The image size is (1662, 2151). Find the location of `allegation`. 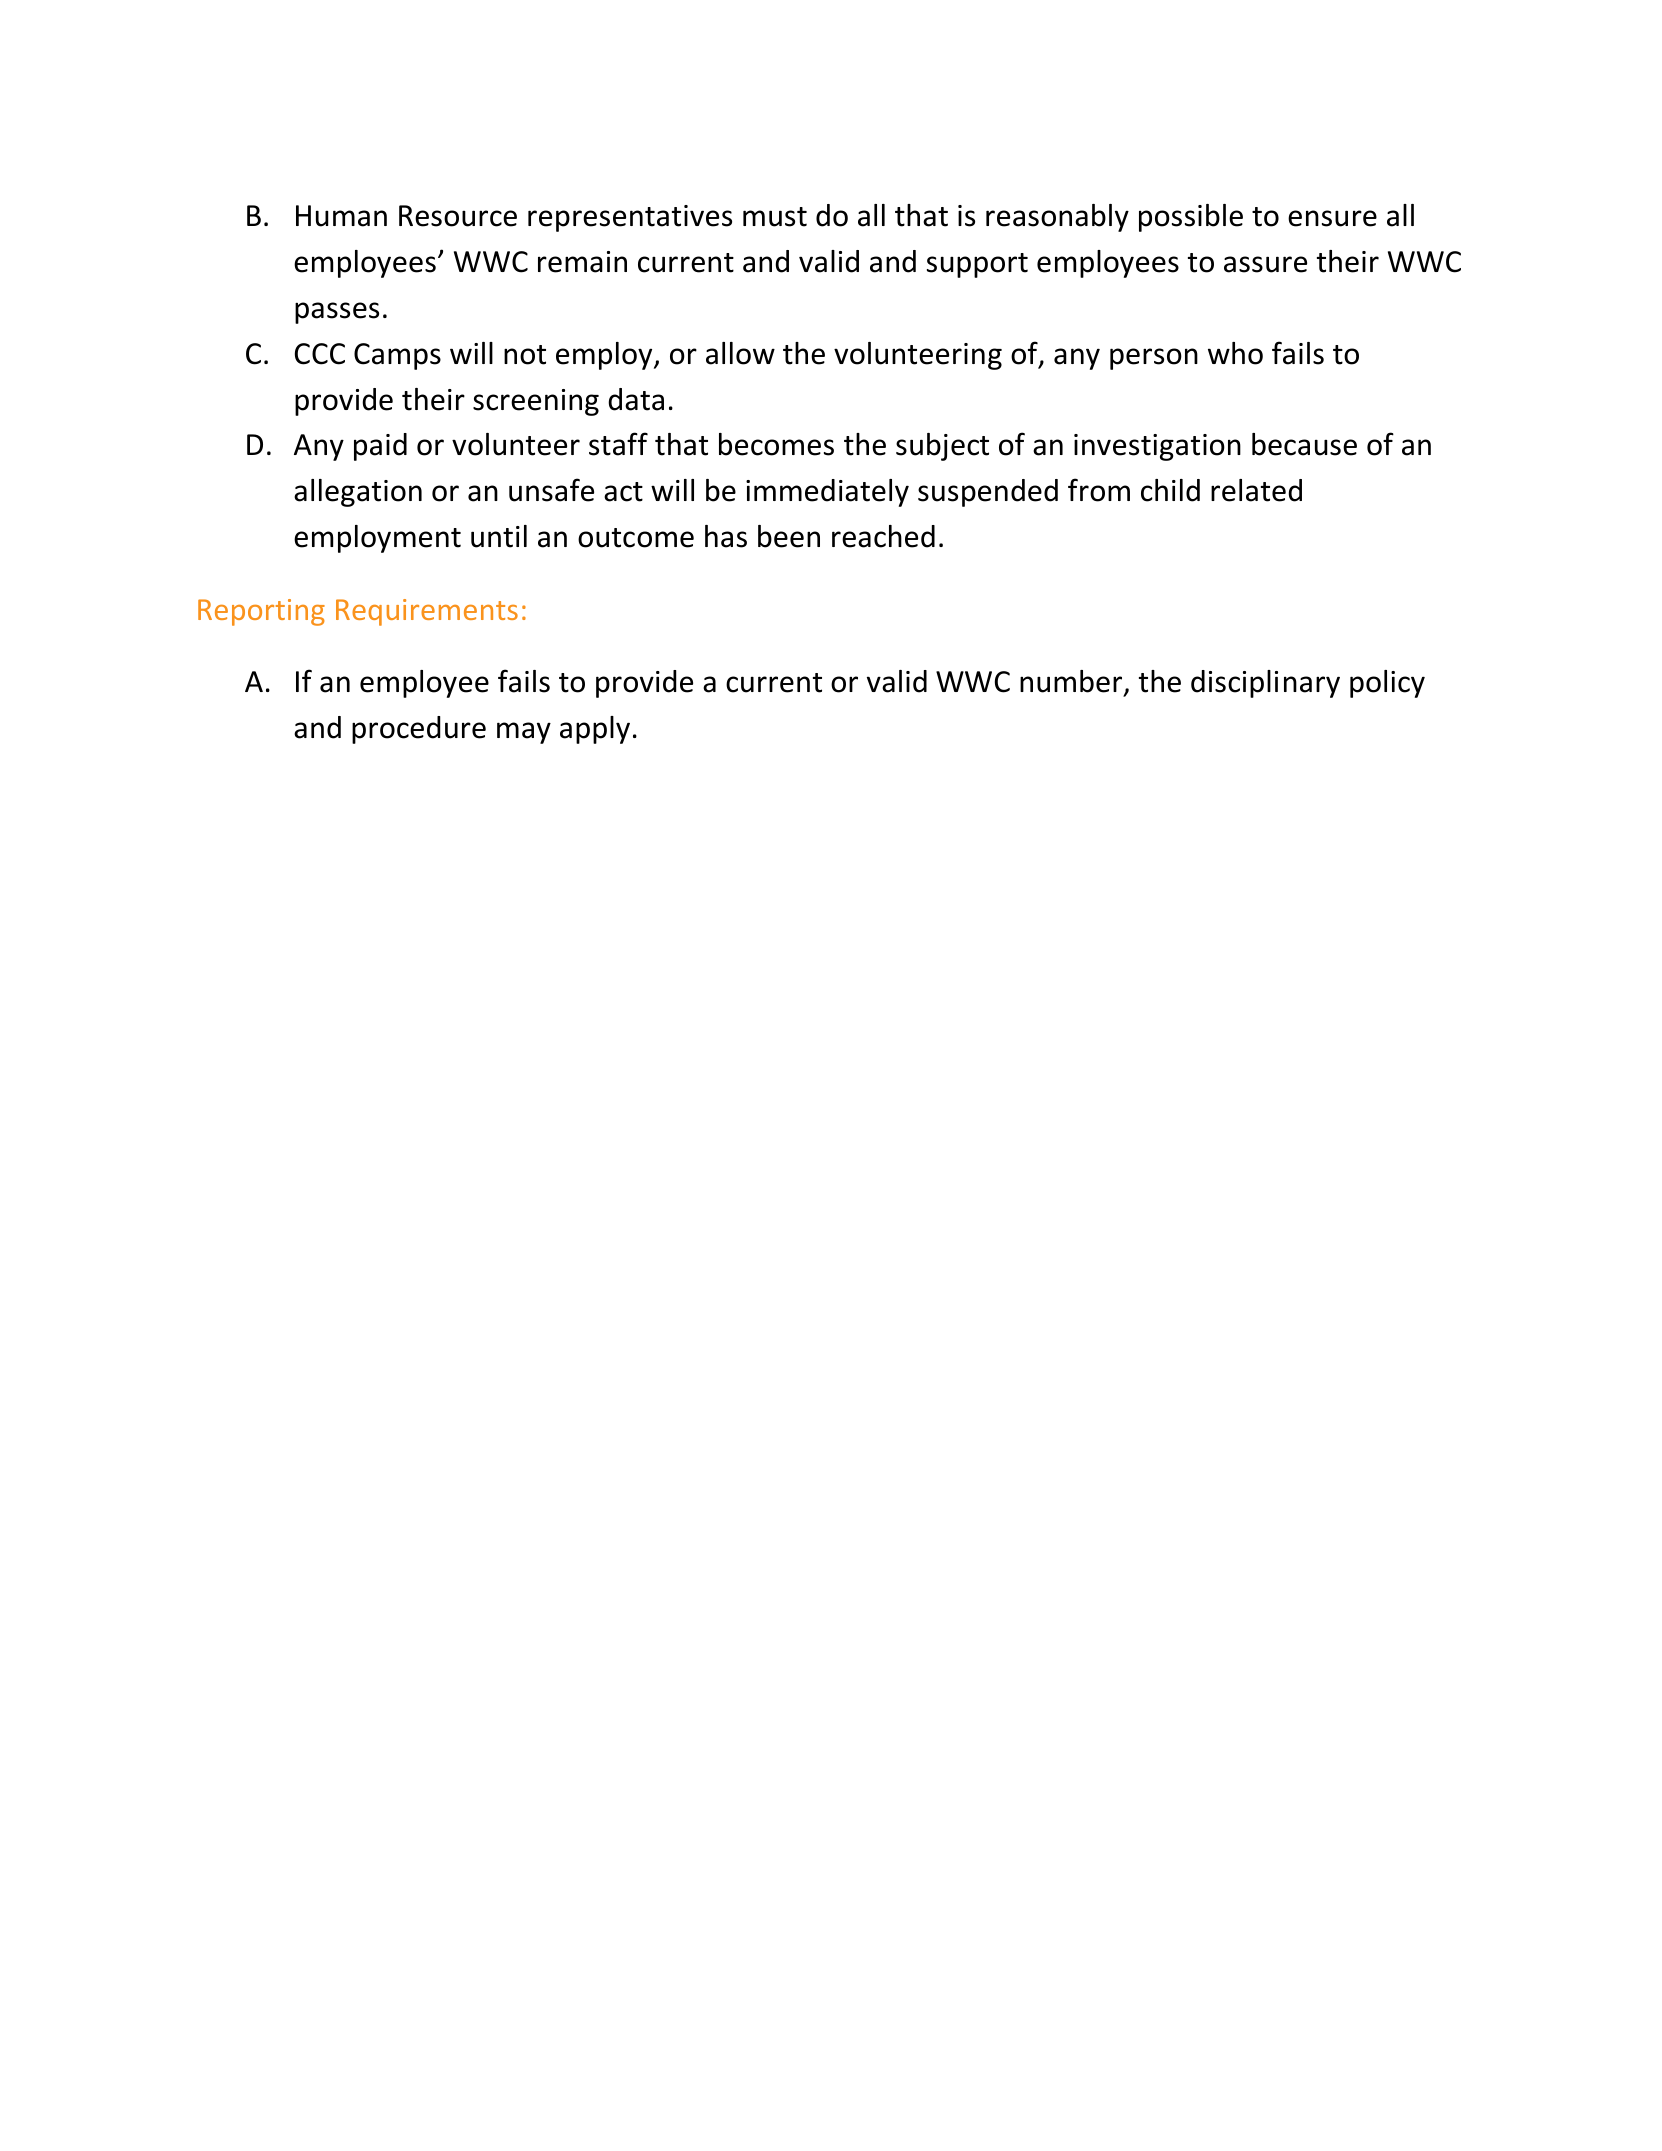

allegation is located at coordinates (358, 493).
